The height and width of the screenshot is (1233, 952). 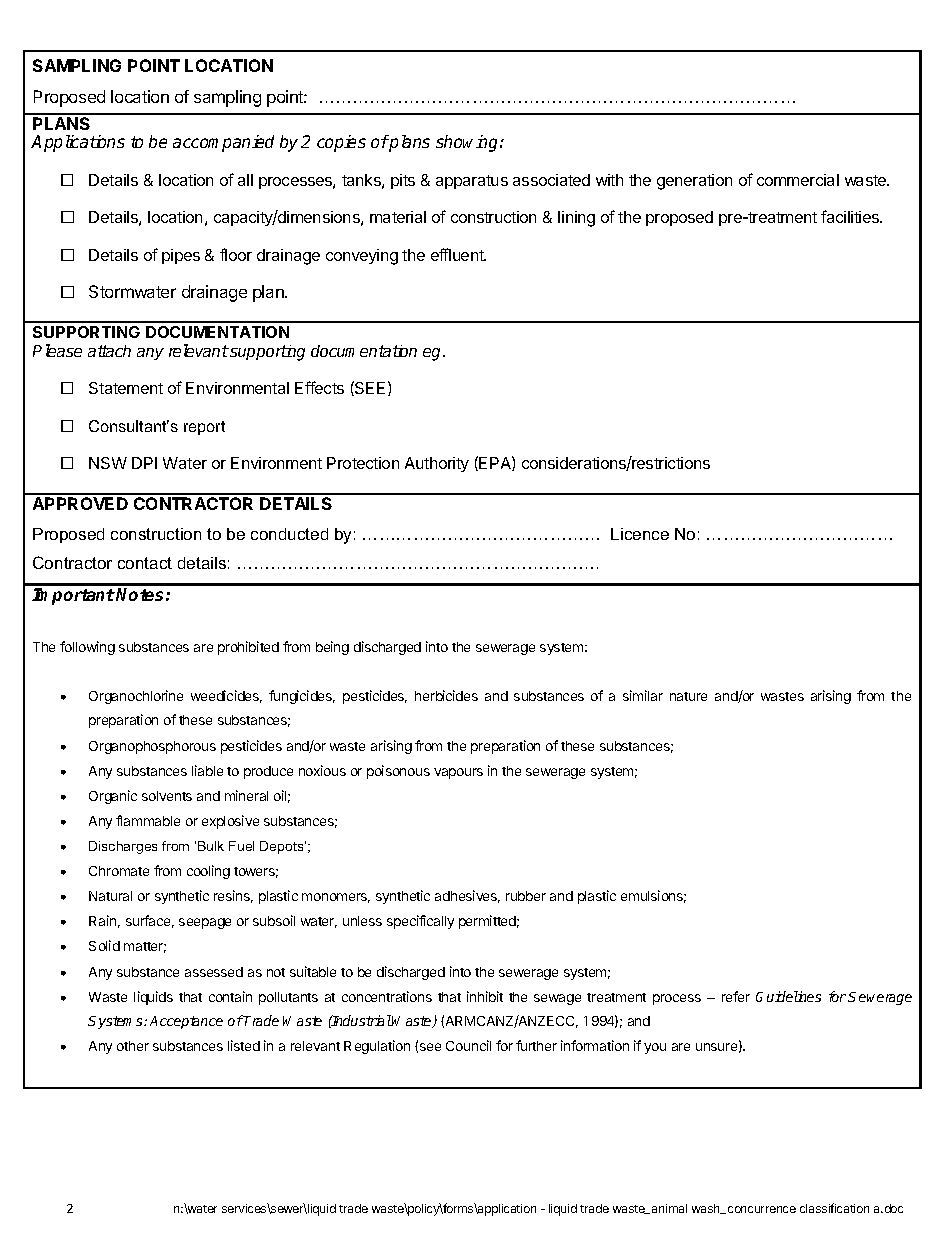 What do you see at coordinates (136, 697) in the screenshot?
I see `Organochlorine` at bounding box center [136, 697].
